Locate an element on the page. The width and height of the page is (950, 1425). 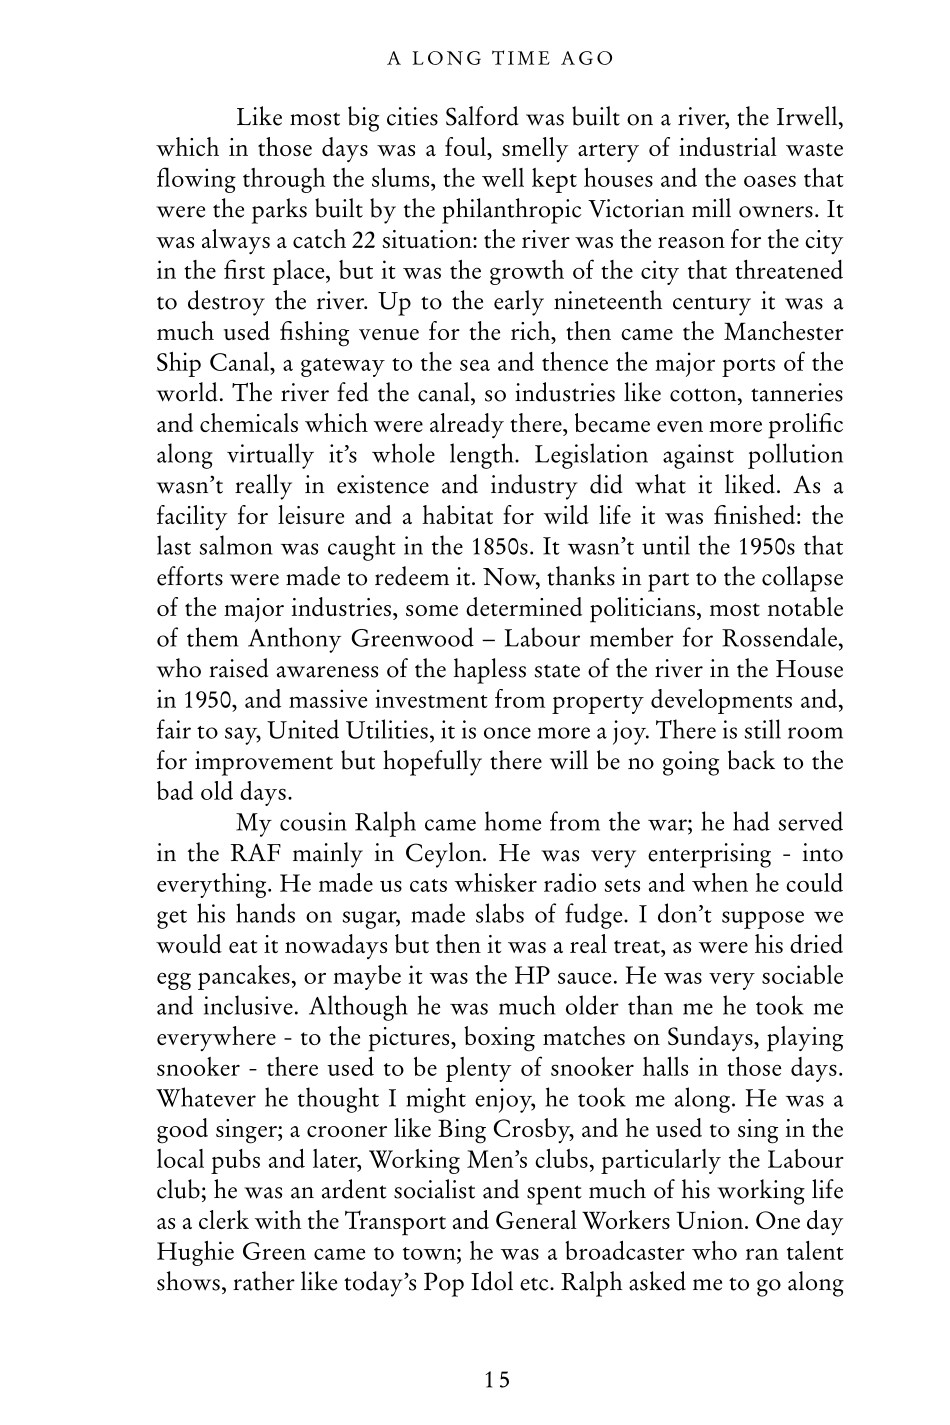
foul is located at coordinates (466, 146).
